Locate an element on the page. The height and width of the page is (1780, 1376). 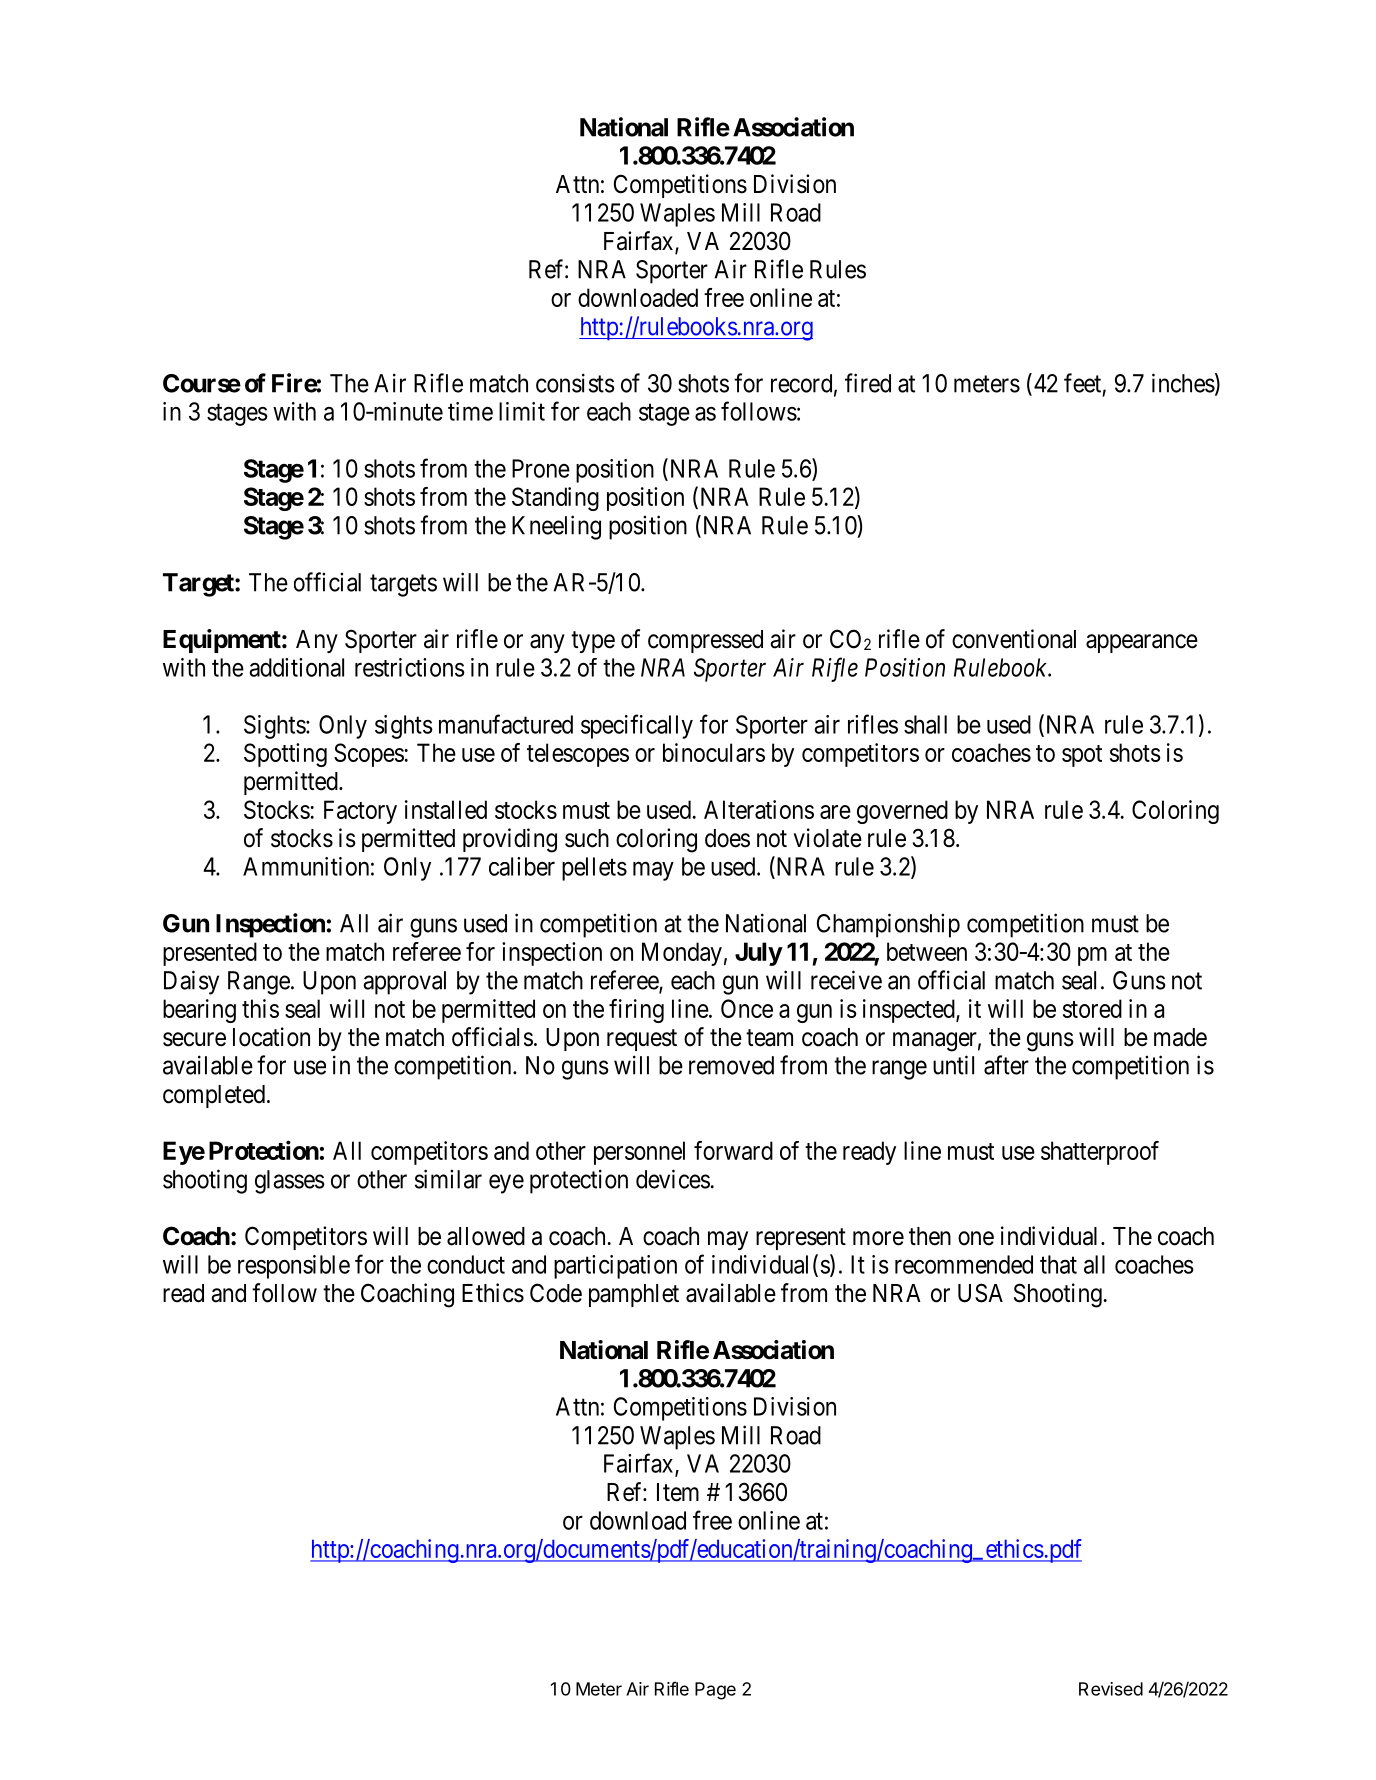
participation is located at coordinates (615, 1267).
